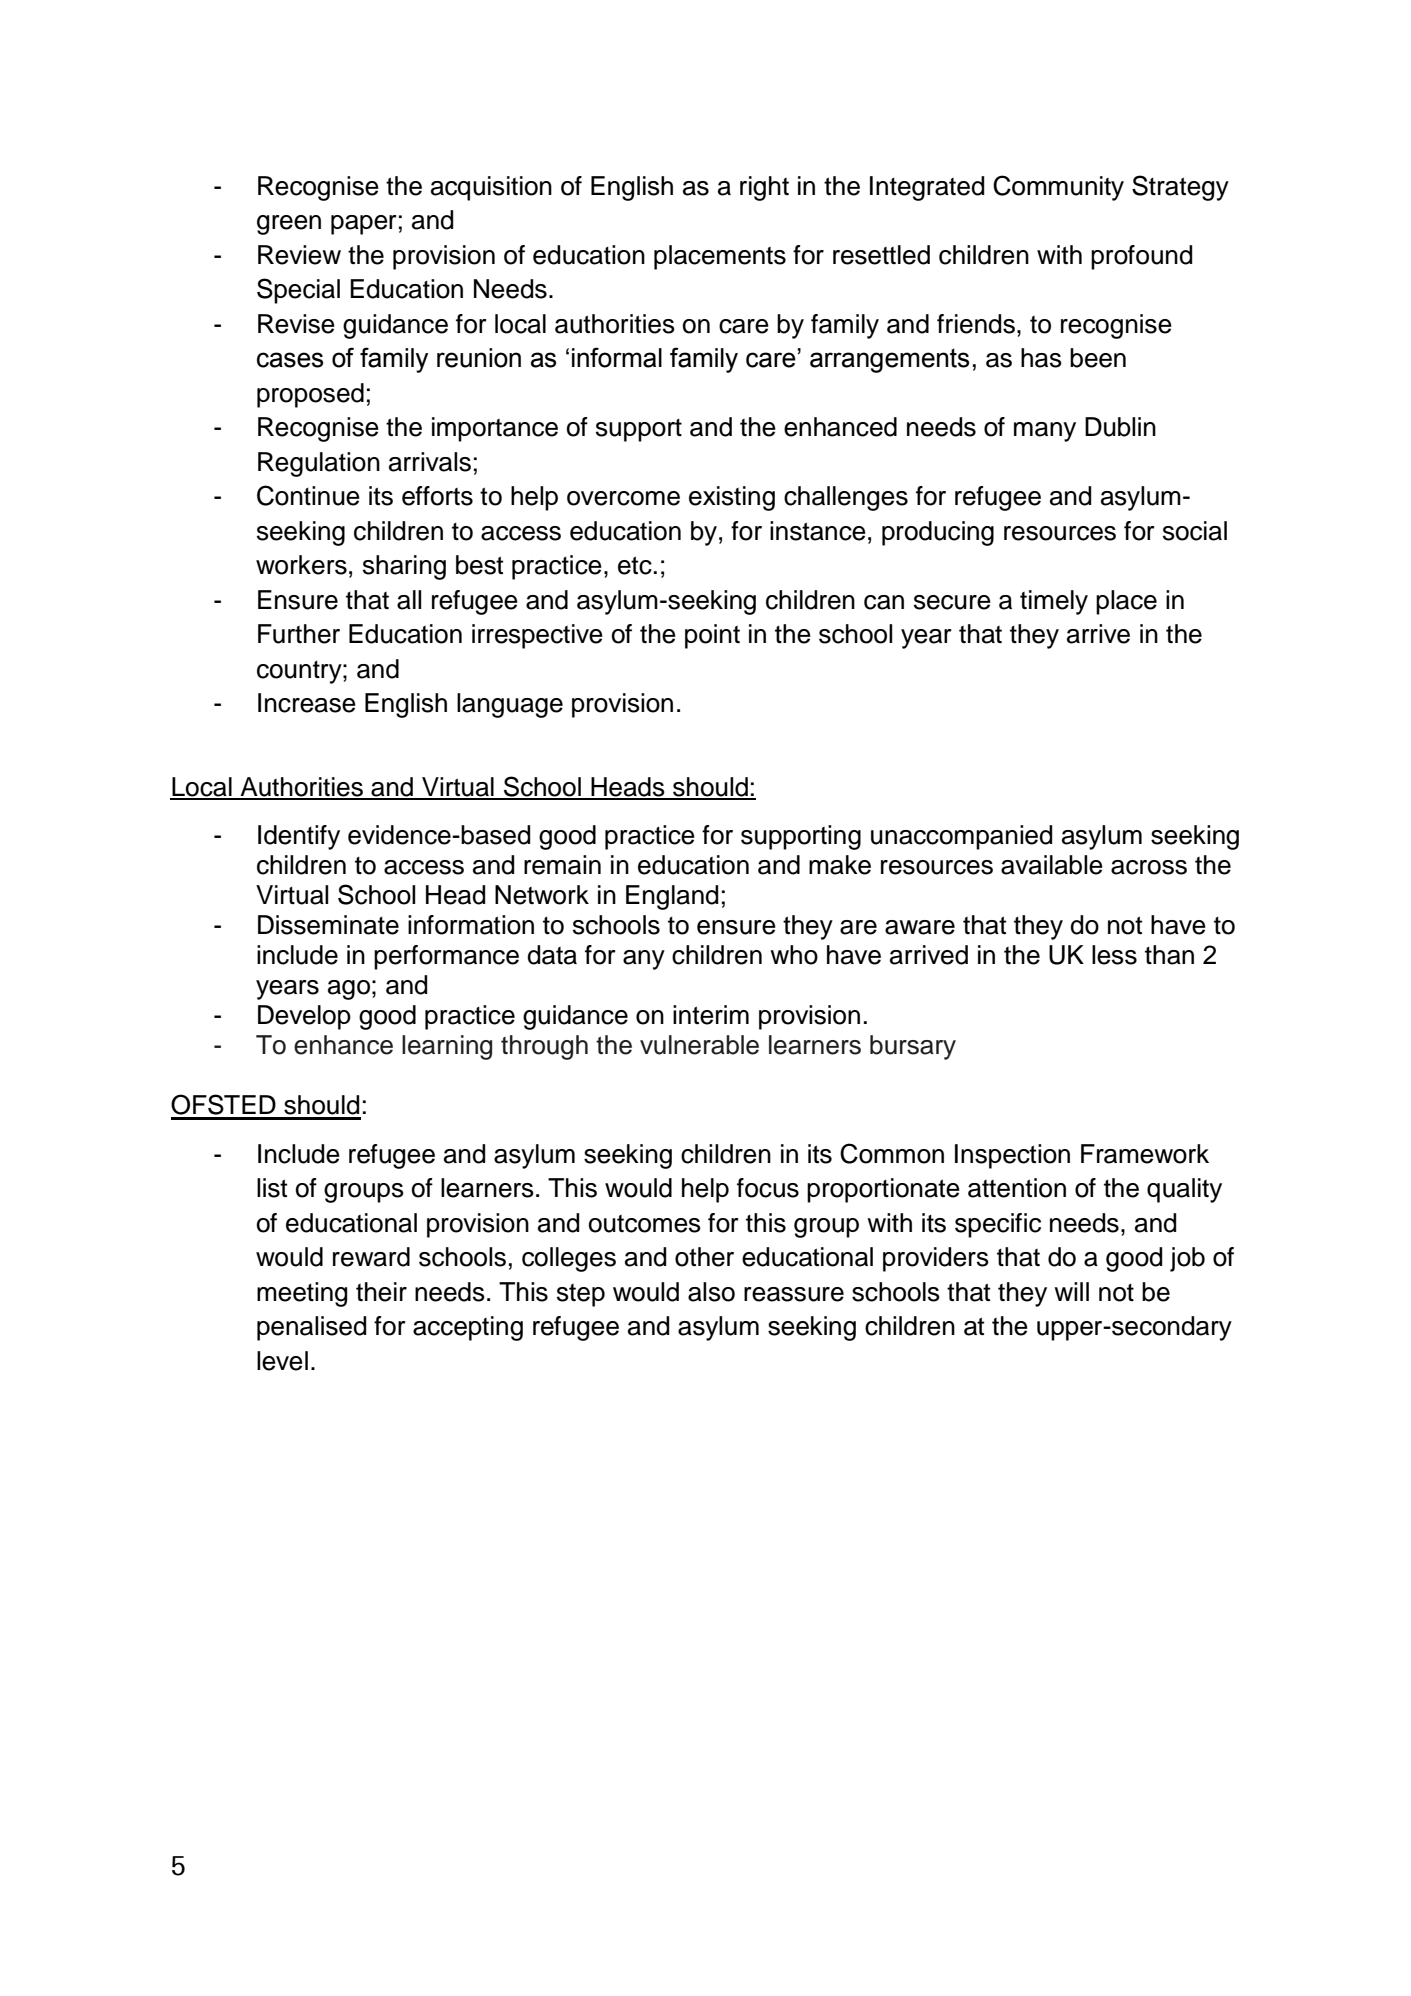 This screenshot has height=1996, width=1411. I want to click on Disseminate, so click(328, 925).
